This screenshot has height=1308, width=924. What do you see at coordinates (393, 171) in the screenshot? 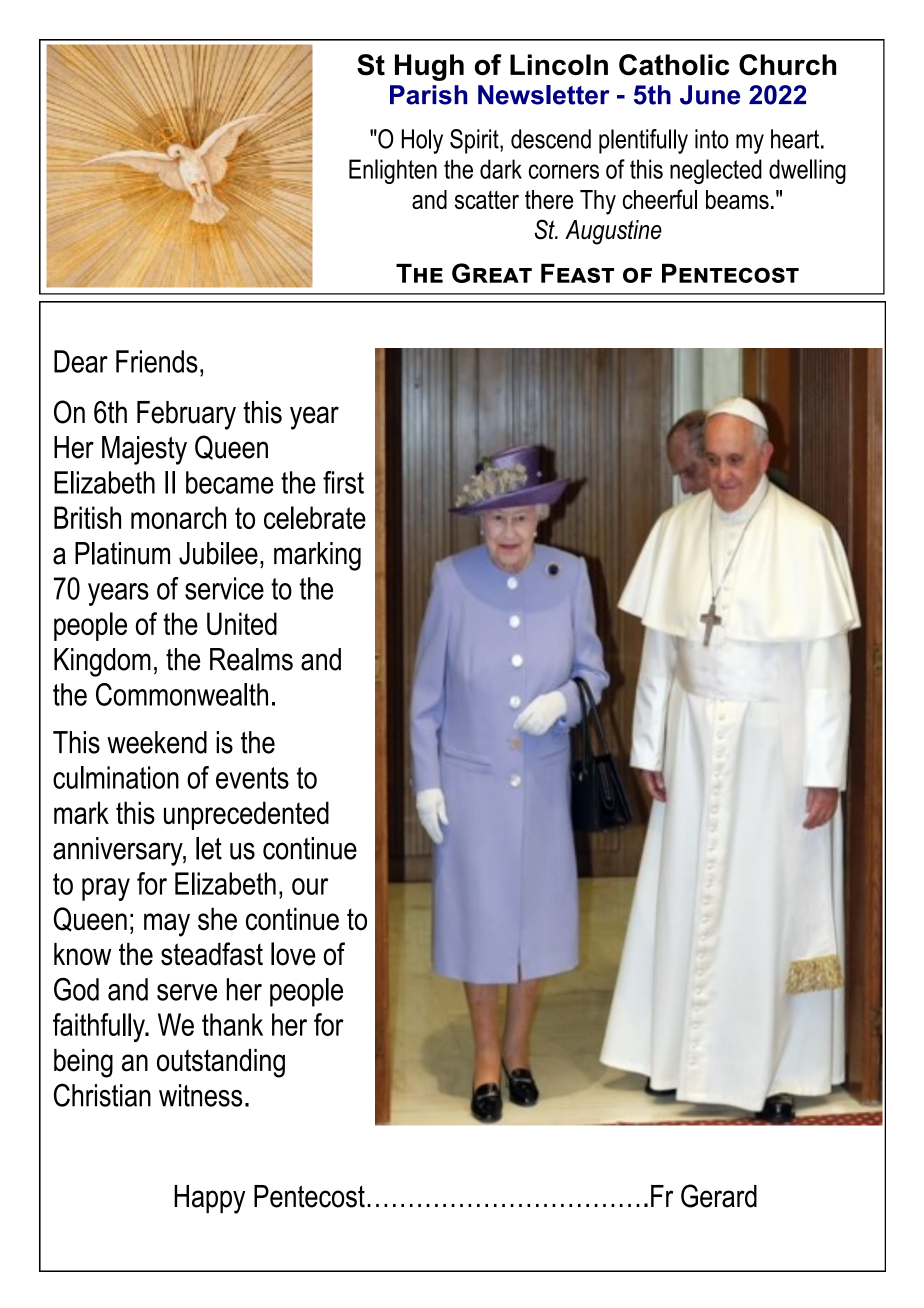
I see `Enlighten` at bounding box center [393, 171].
